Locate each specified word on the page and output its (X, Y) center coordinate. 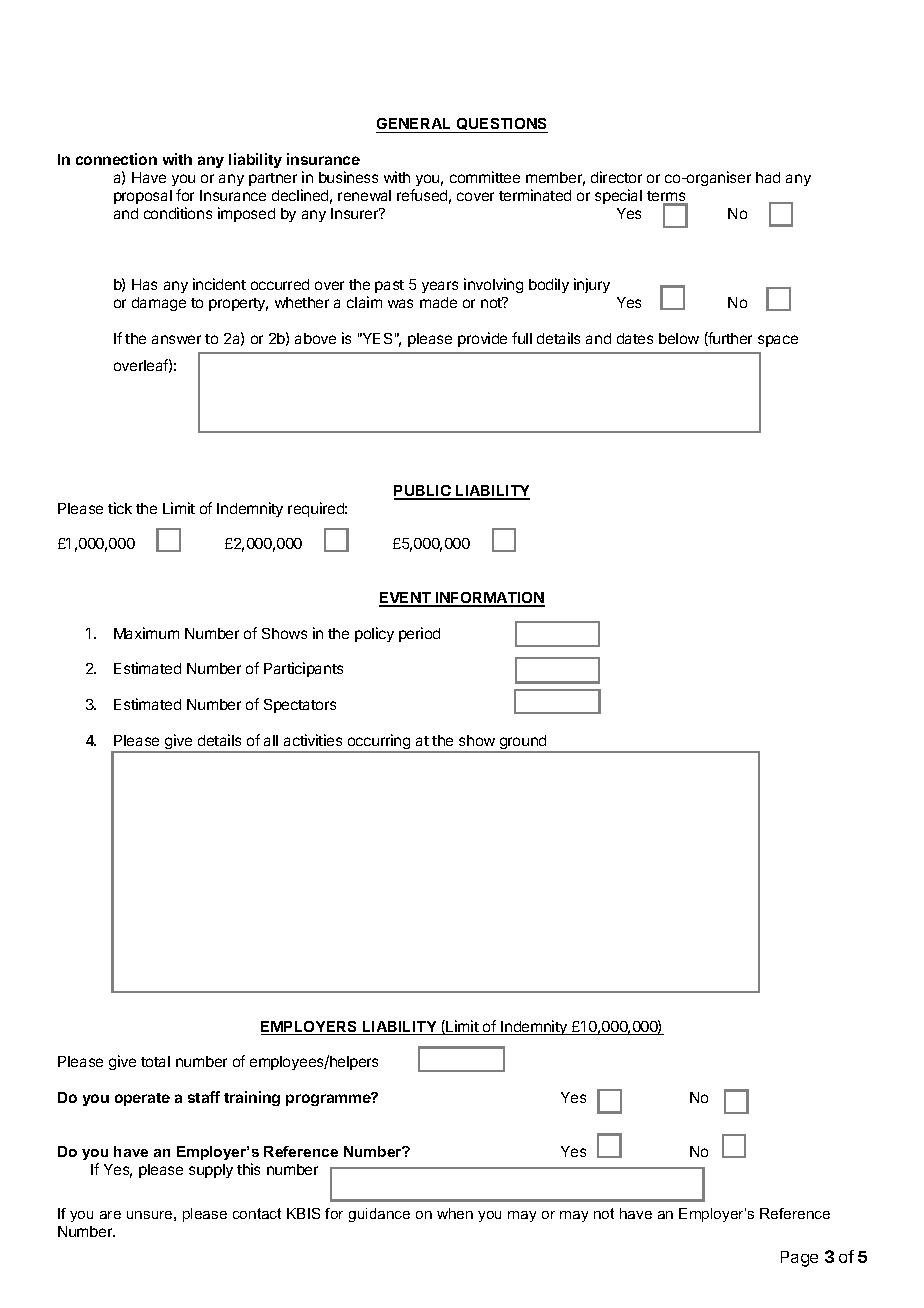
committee (485, 177)
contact (257, 1213)
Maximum (146, 633)
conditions (178, 213)
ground (523, 743)
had (768, 177)
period (419, 634)
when (455, 1213)
